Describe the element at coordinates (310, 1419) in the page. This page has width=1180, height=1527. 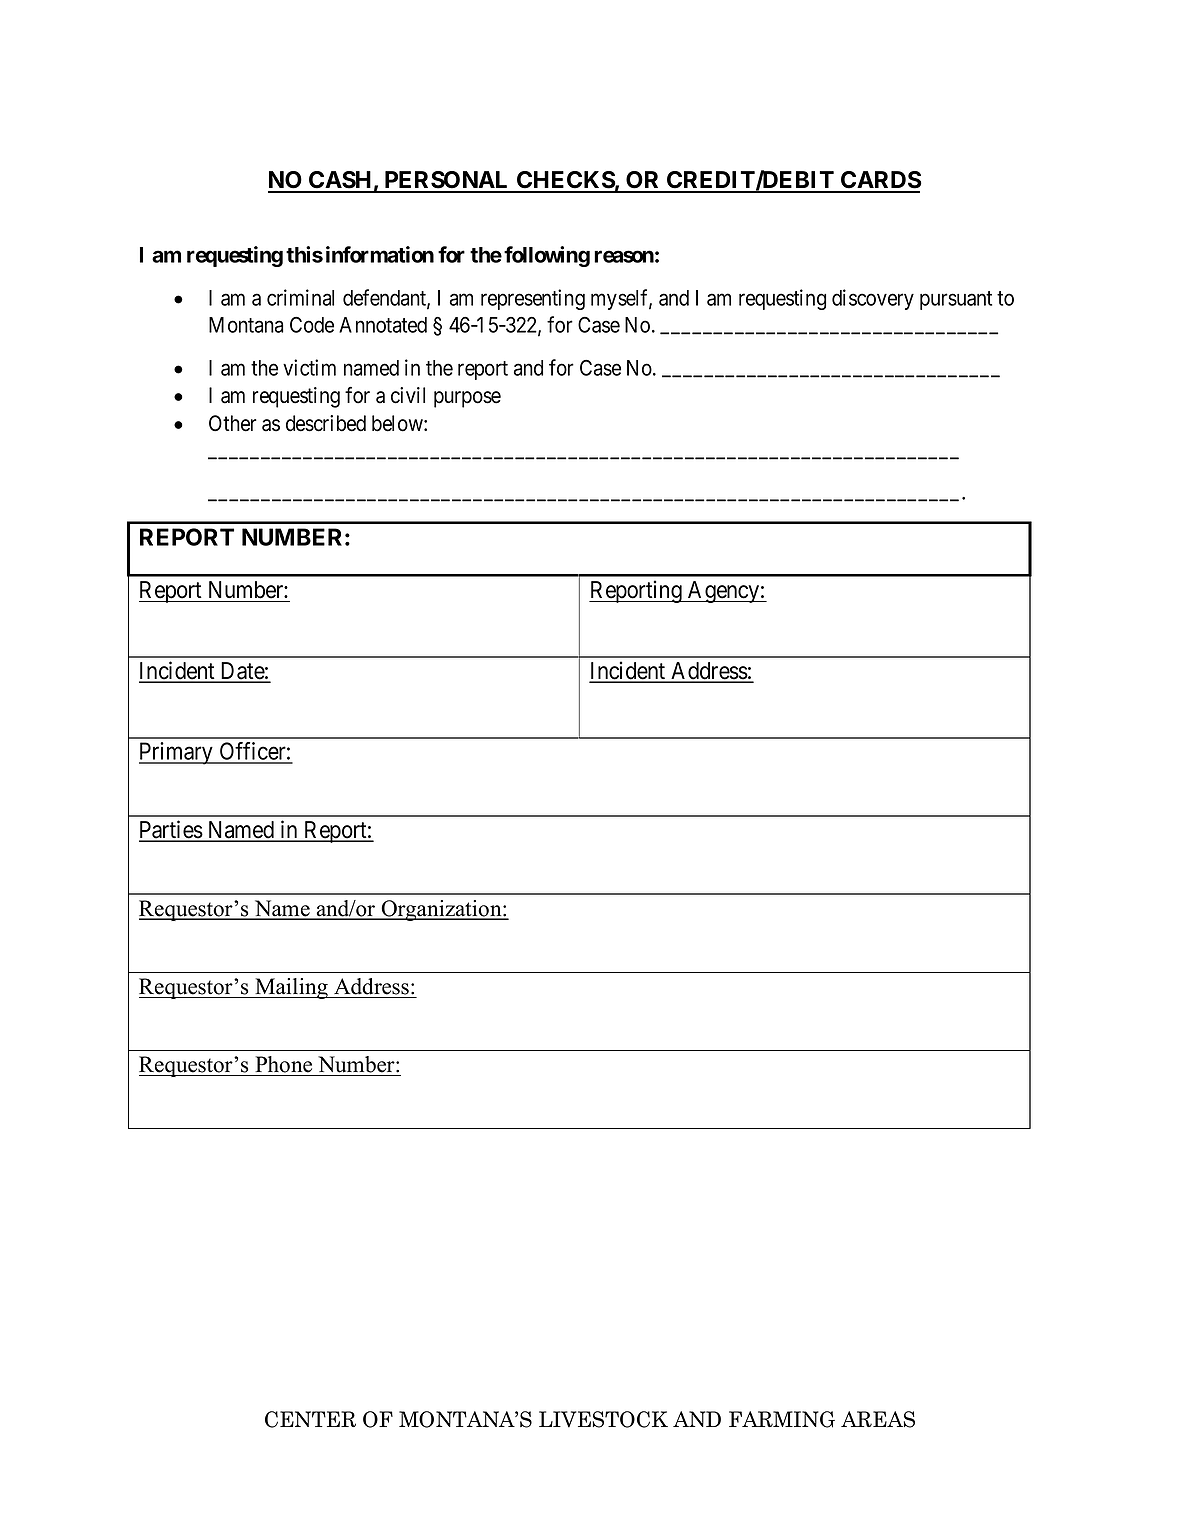
I see `CENTER` at that location.
